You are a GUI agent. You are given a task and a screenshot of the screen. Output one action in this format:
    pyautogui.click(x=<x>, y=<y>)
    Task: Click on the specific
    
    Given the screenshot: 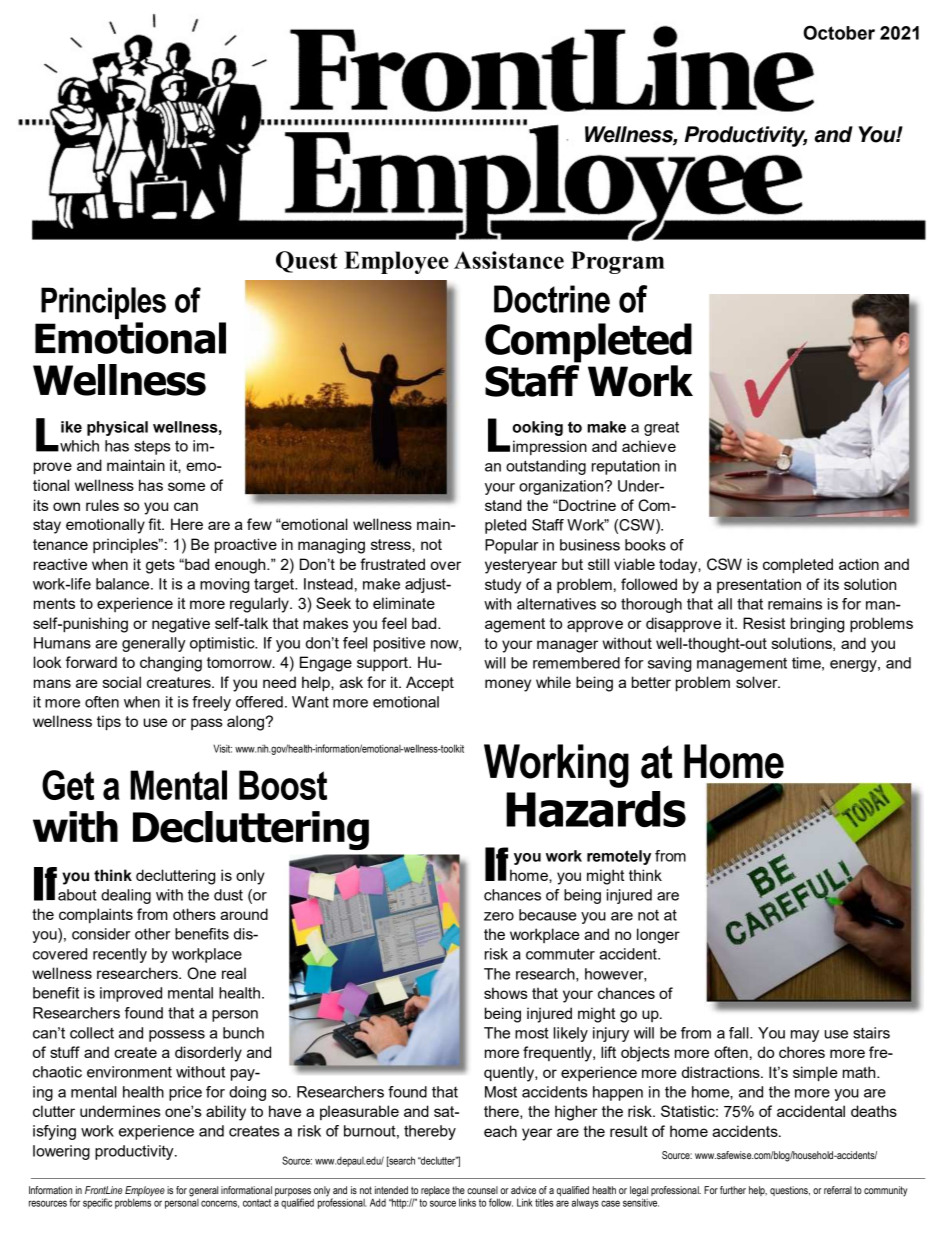 What is the action you would take?
    pyautogui.click(x=97, y=1203)
